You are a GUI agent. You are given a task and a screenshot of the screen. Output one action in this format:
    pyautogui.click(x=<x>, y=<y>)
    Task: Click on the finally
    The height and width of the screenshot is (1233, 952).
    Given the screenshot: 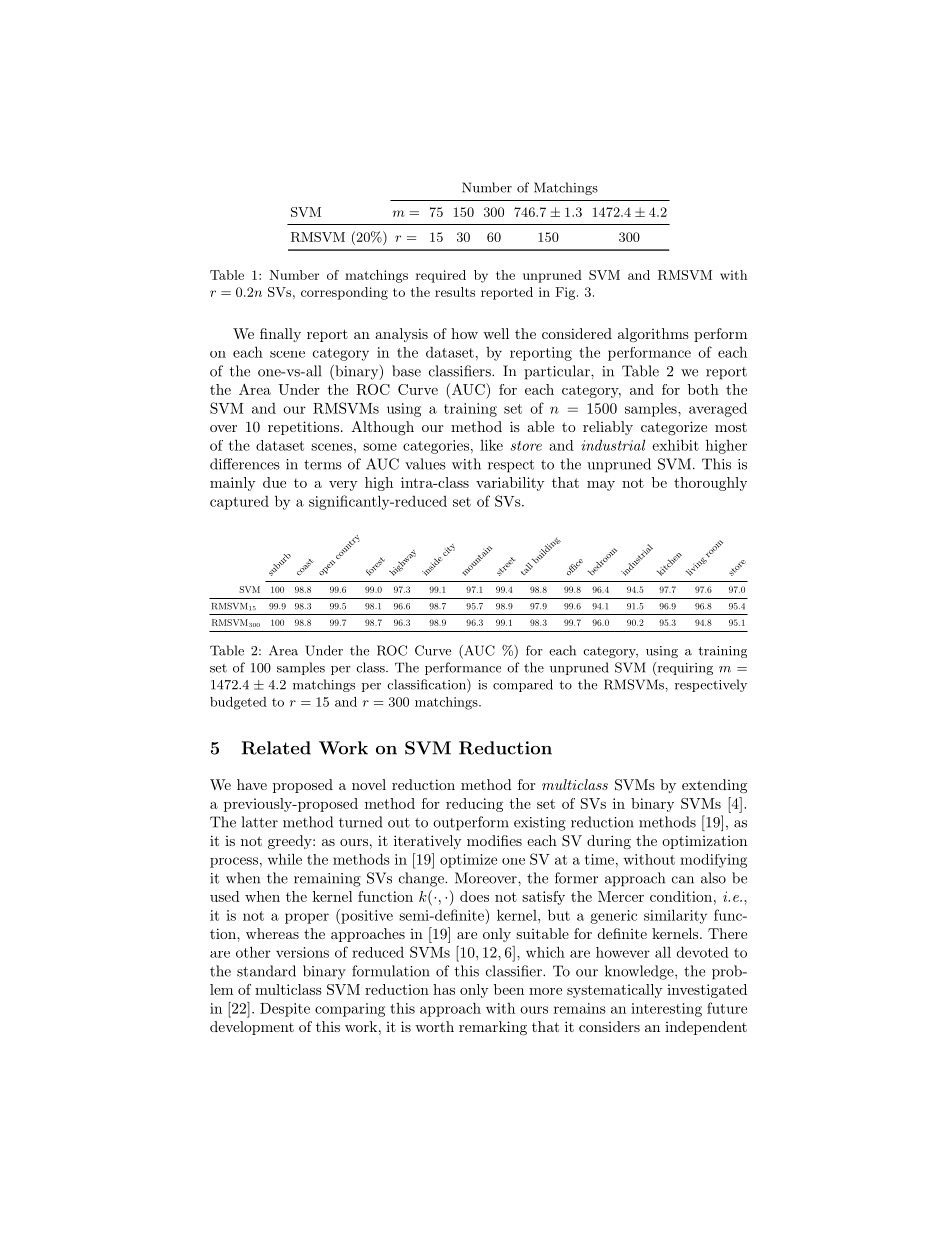 What is the action you would take?
    pyautogui.click(x=280, y=335)
